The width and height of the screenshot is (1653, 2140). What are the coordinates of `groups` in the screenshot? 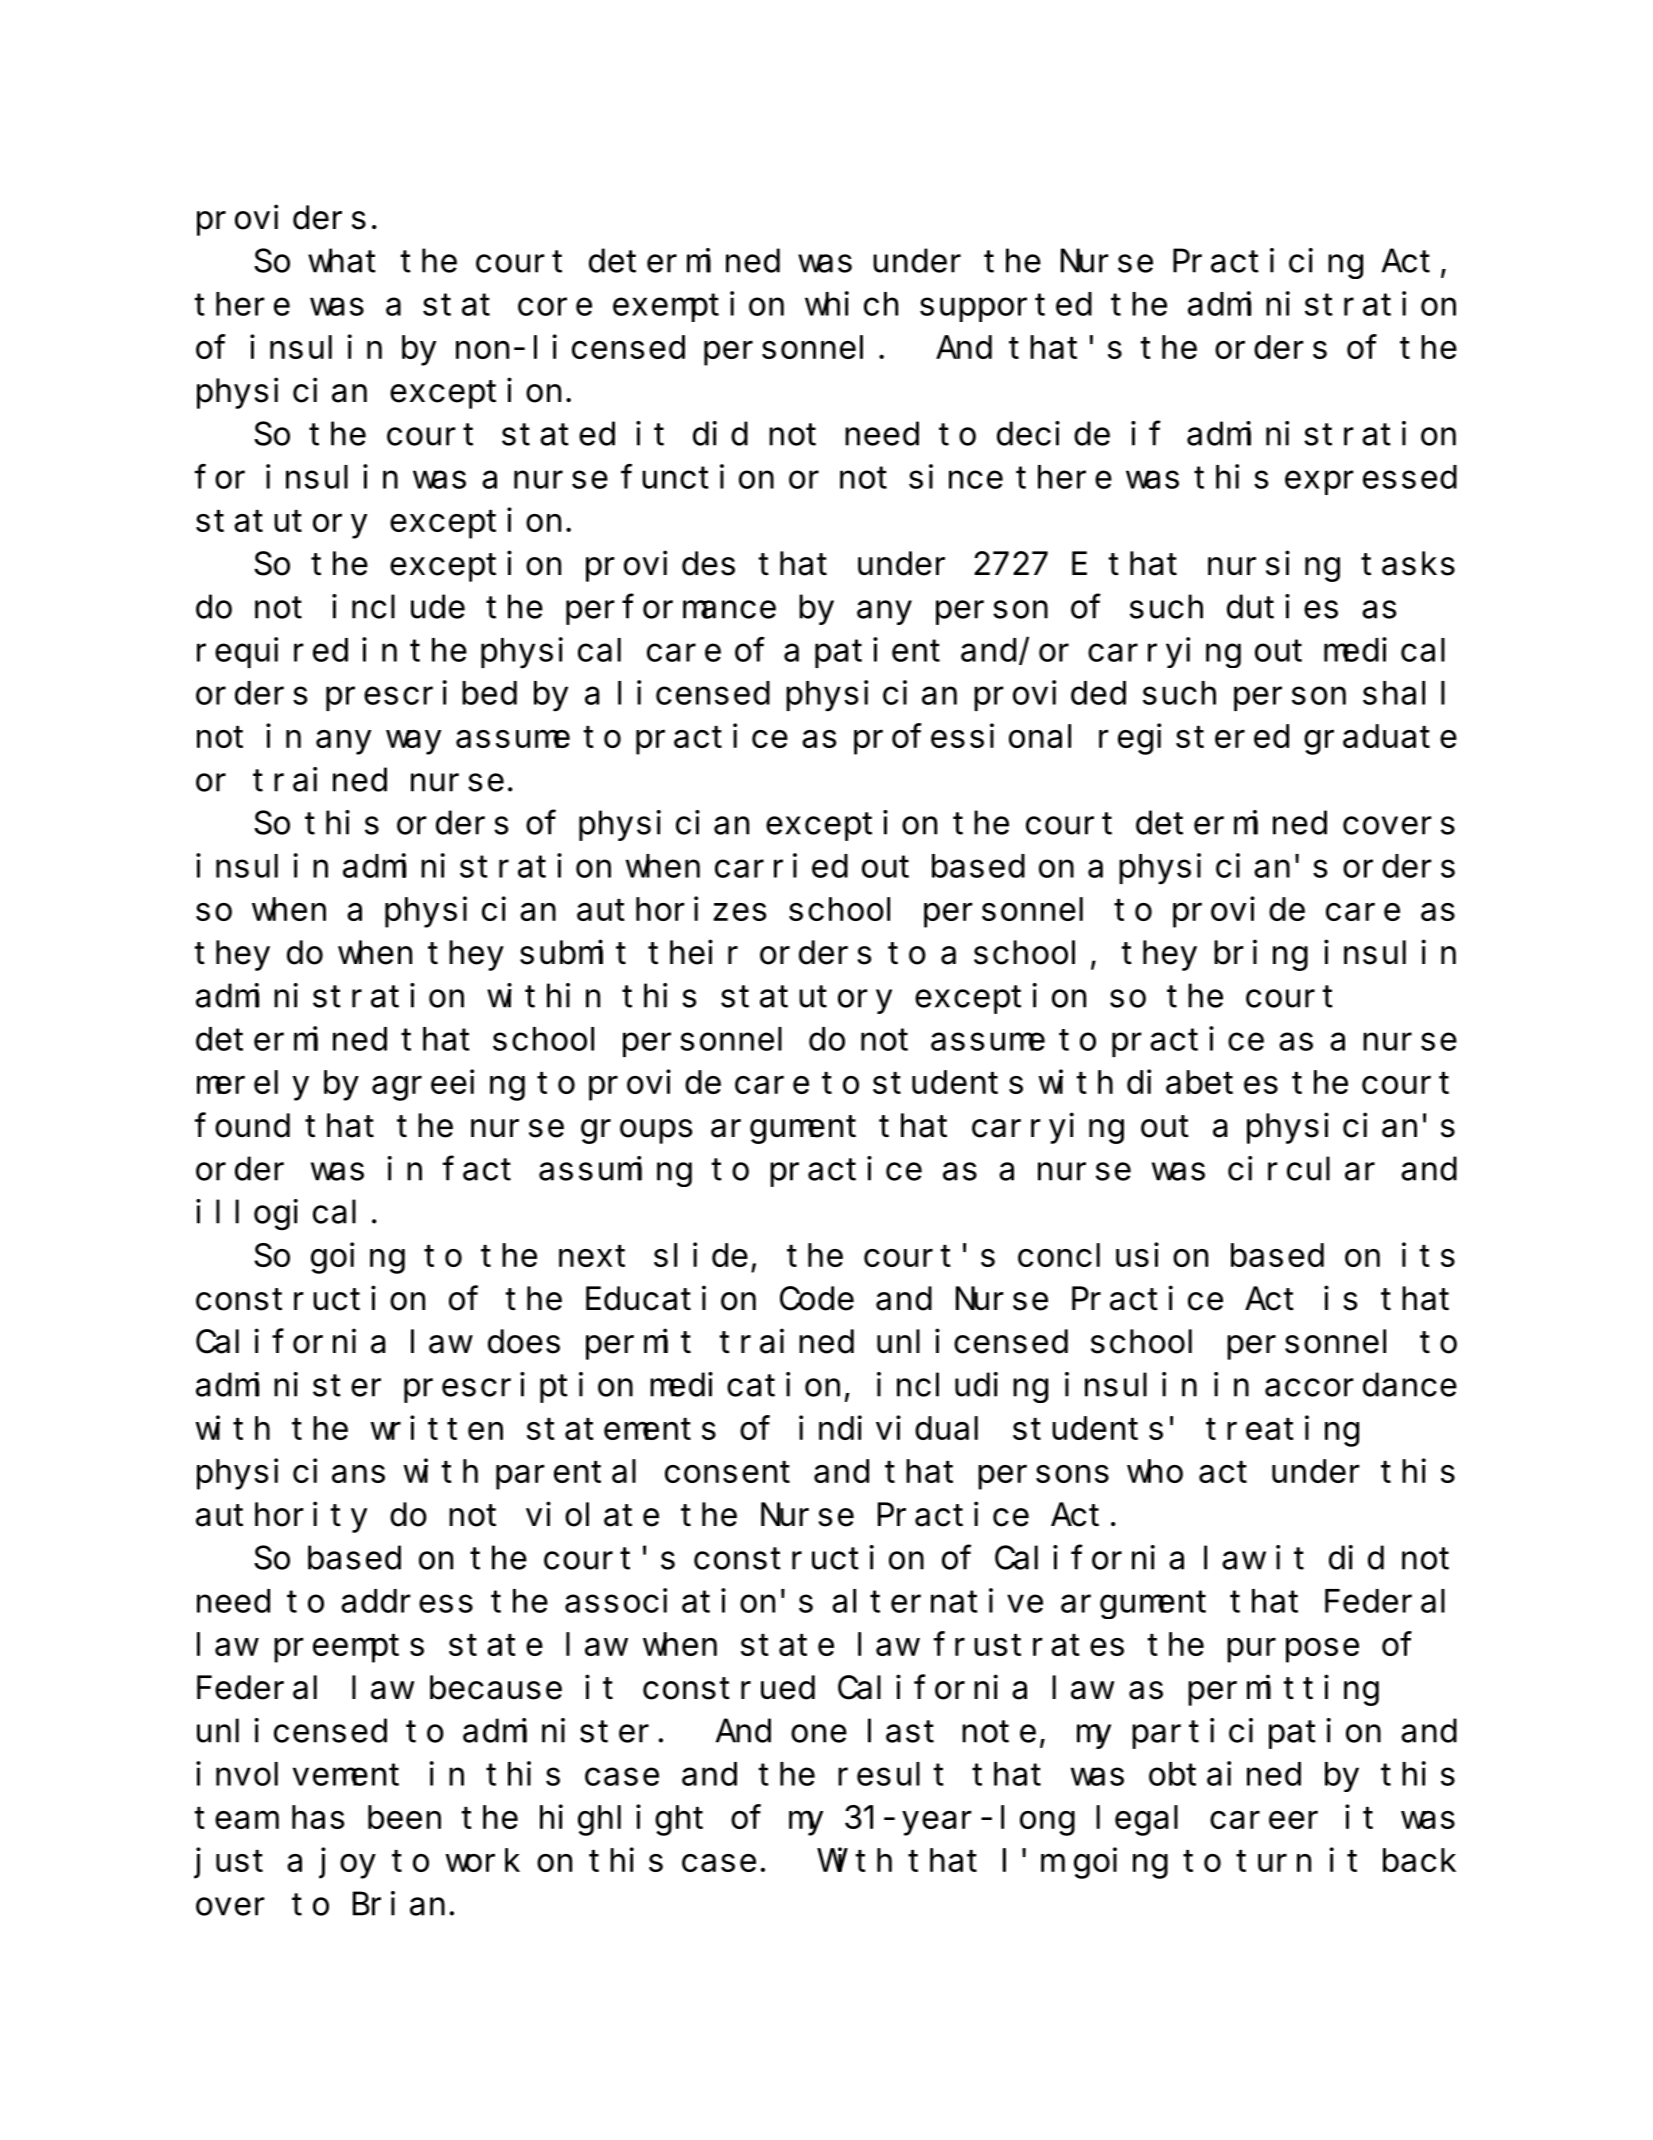 It's located at (636, 1132).
